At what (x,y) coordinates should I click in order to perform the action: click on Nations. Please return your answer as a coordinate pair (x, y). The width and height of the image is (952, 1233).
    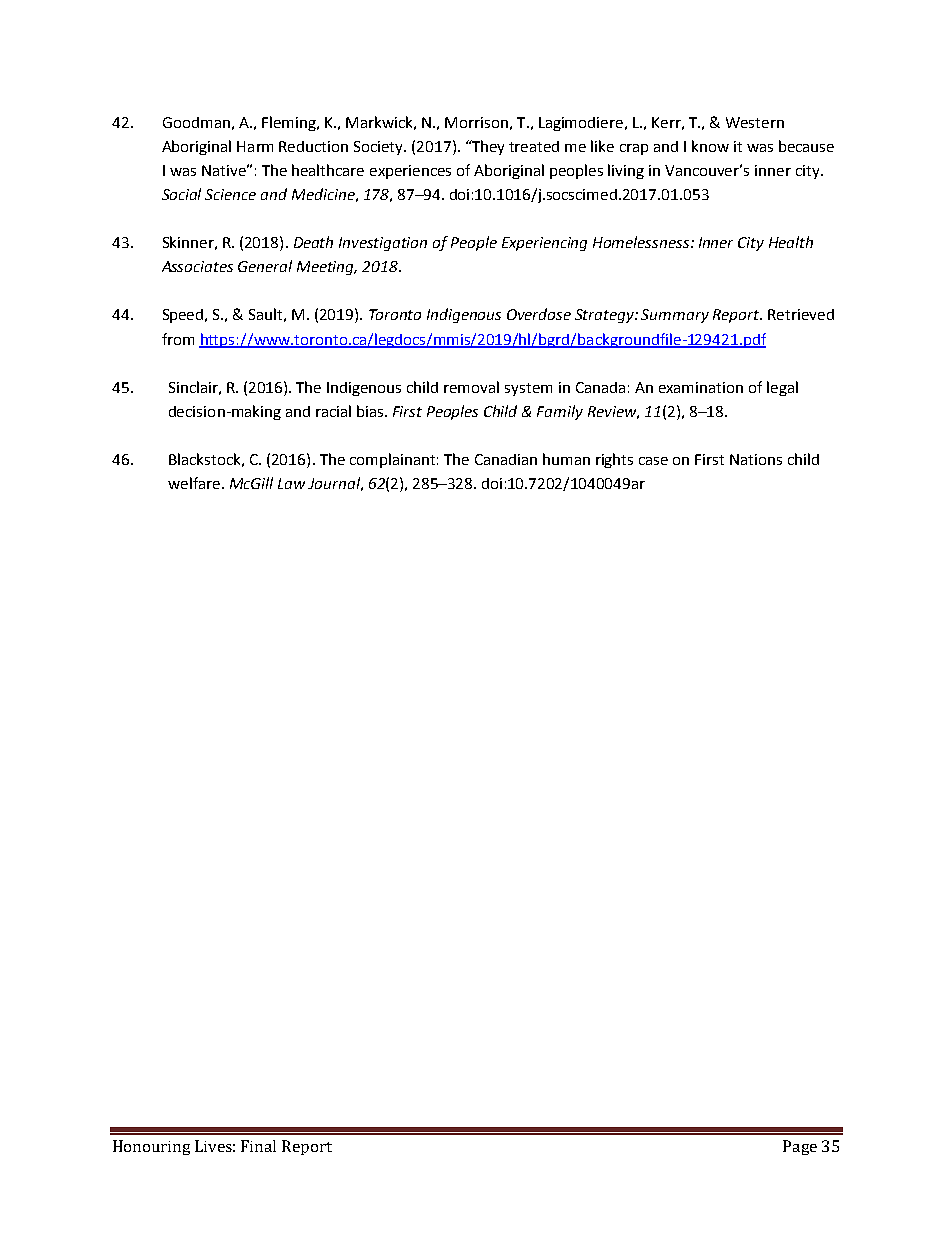
    Looking at the image, I should click on (756, 459).
